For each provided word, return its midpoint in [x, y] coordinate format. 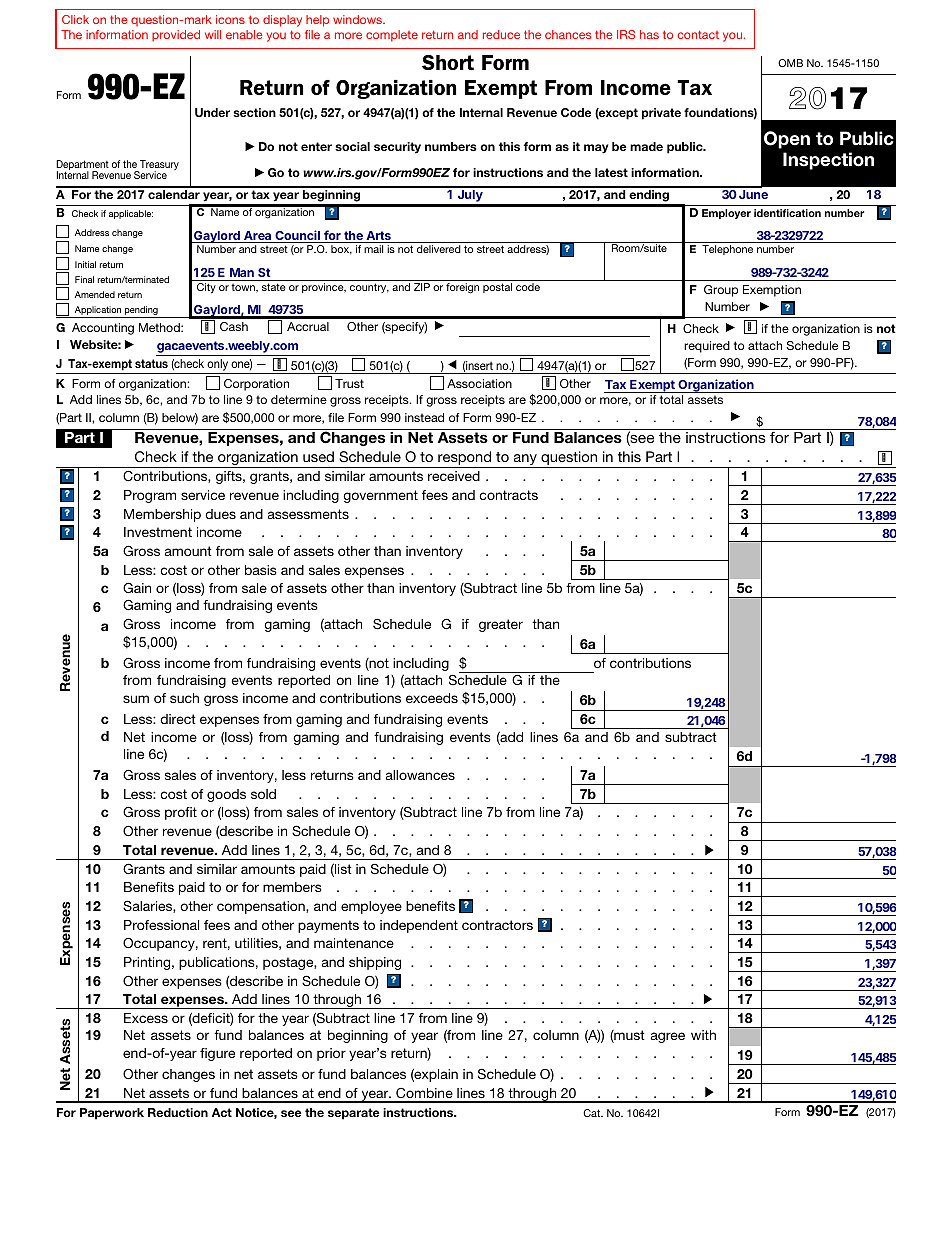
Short [448, 63]
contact [698, 34]
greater [501, 625]
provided [176, 36]
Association [479, 383]
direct [178, 719]
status [151, 363]
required [707, 347]
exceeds [432, 698]
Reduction [178, 1112]
